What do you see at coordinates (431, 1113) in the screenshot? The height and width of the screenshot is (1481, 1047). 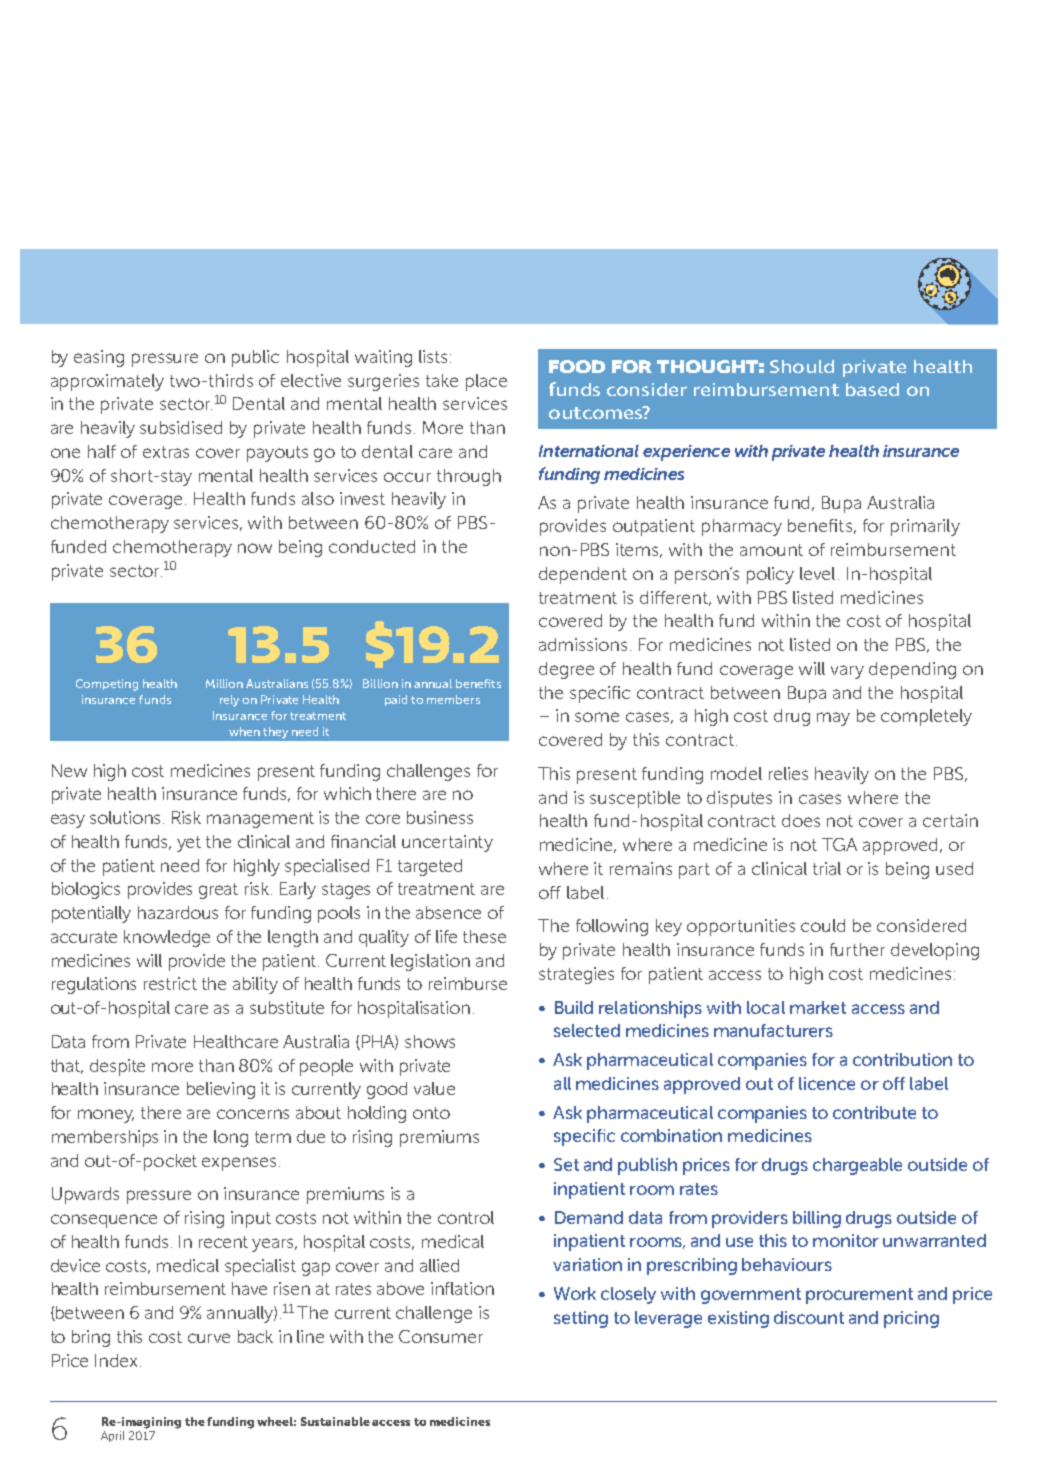 I see `onto` at bounding box center [431, 1113].
